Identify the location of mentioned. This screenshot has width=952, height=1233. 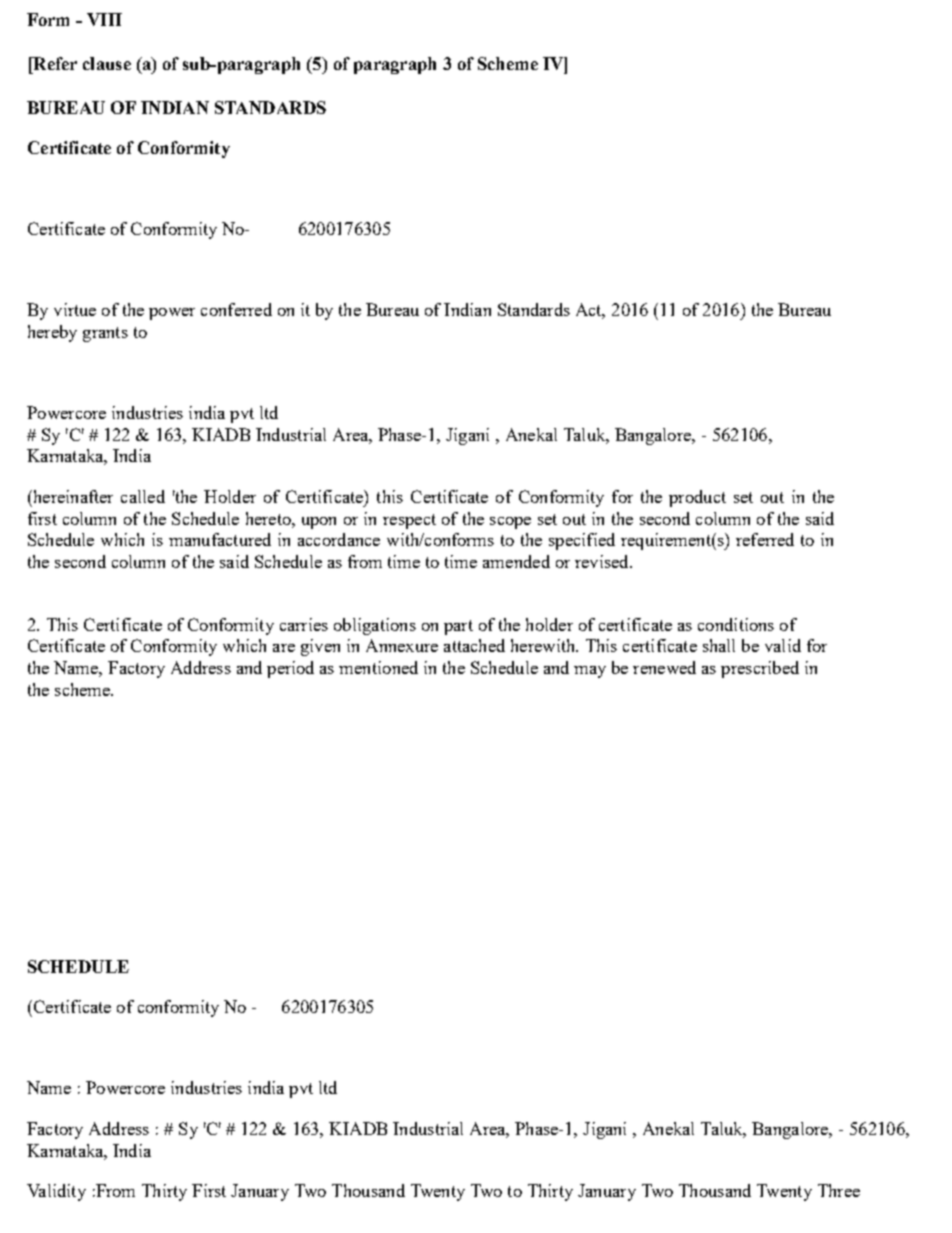
(378, 667).
